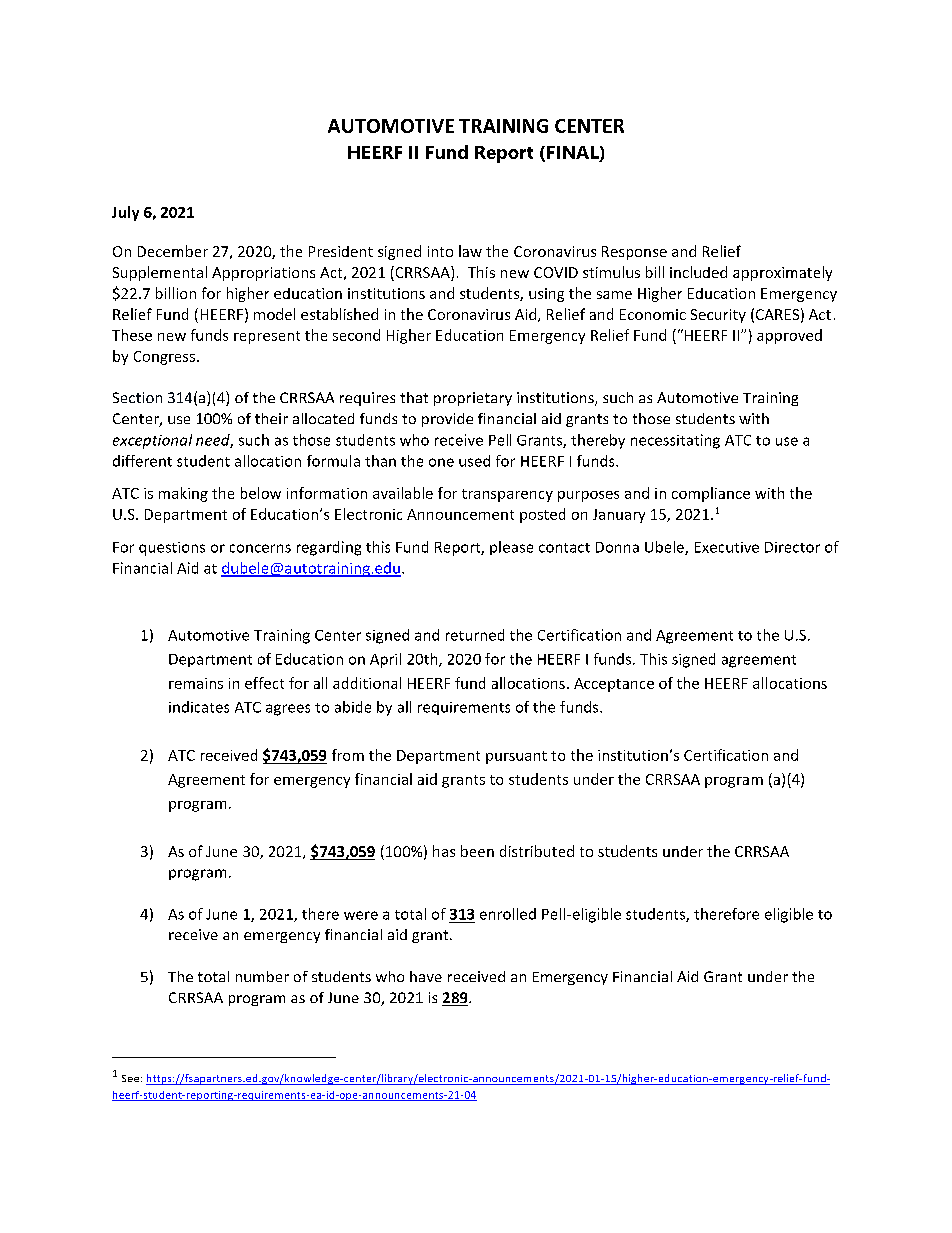 The height and width of the screenshot is (1233, 952). Describe the element at coordinates (698, 272) in the screenshot. I see `included` at that location.
